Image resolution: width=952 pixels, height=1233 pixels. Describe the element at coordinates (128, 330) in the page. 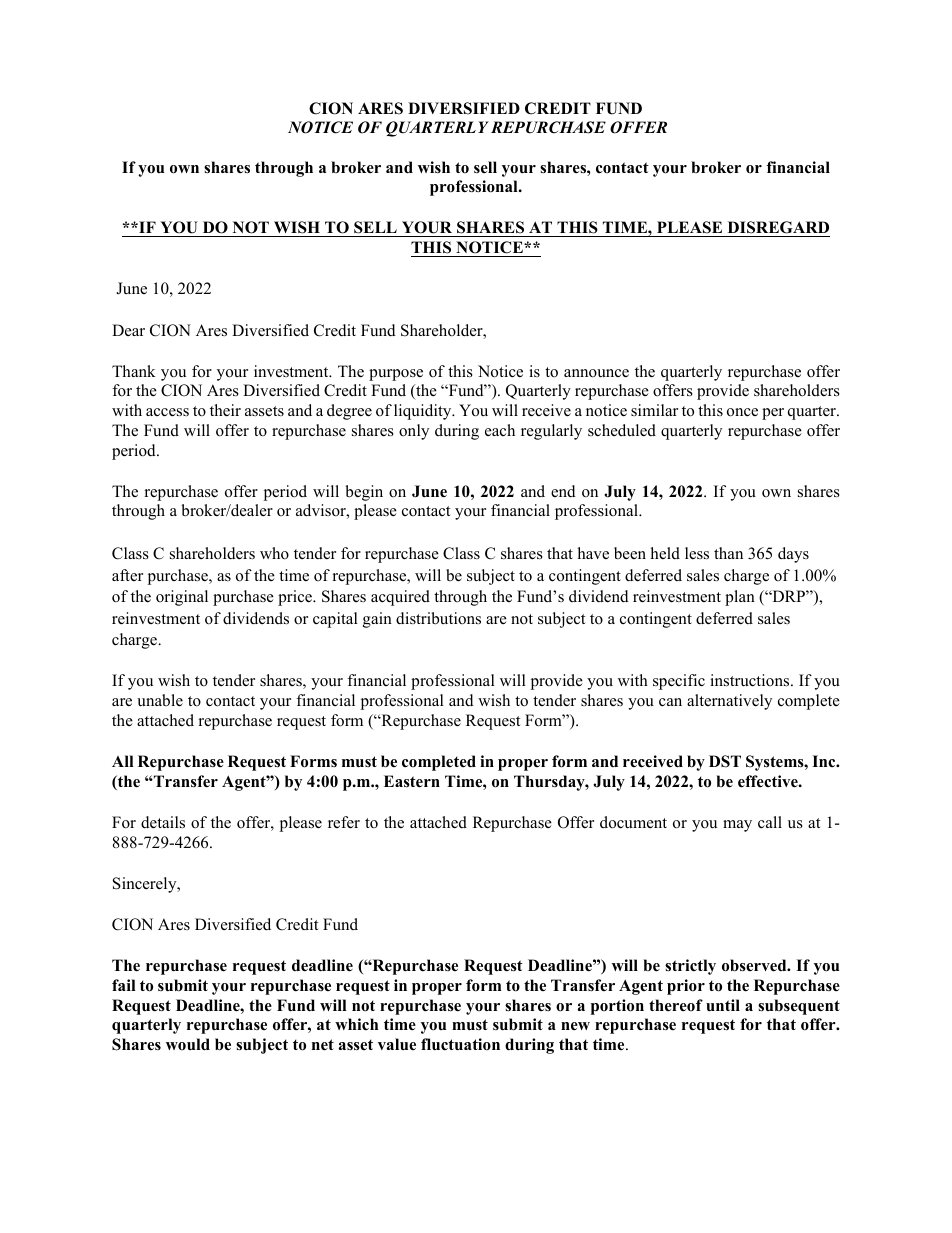

I see `Dear` at that location.
